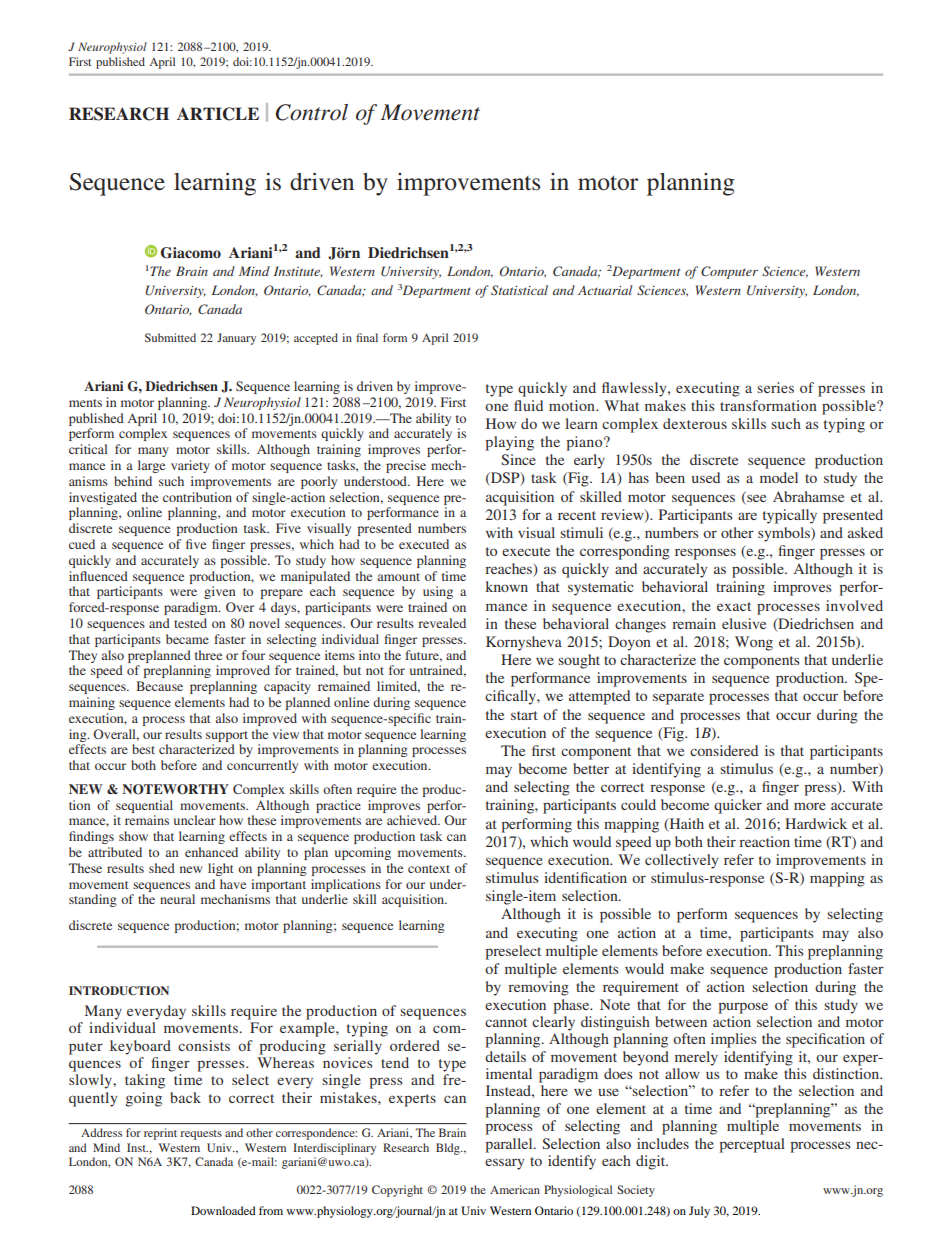 The image size is (952, 1237). What do you see at coordinates (754, 643) in the screenshot?
I see `Wong` at bounding box center [754, 643].
